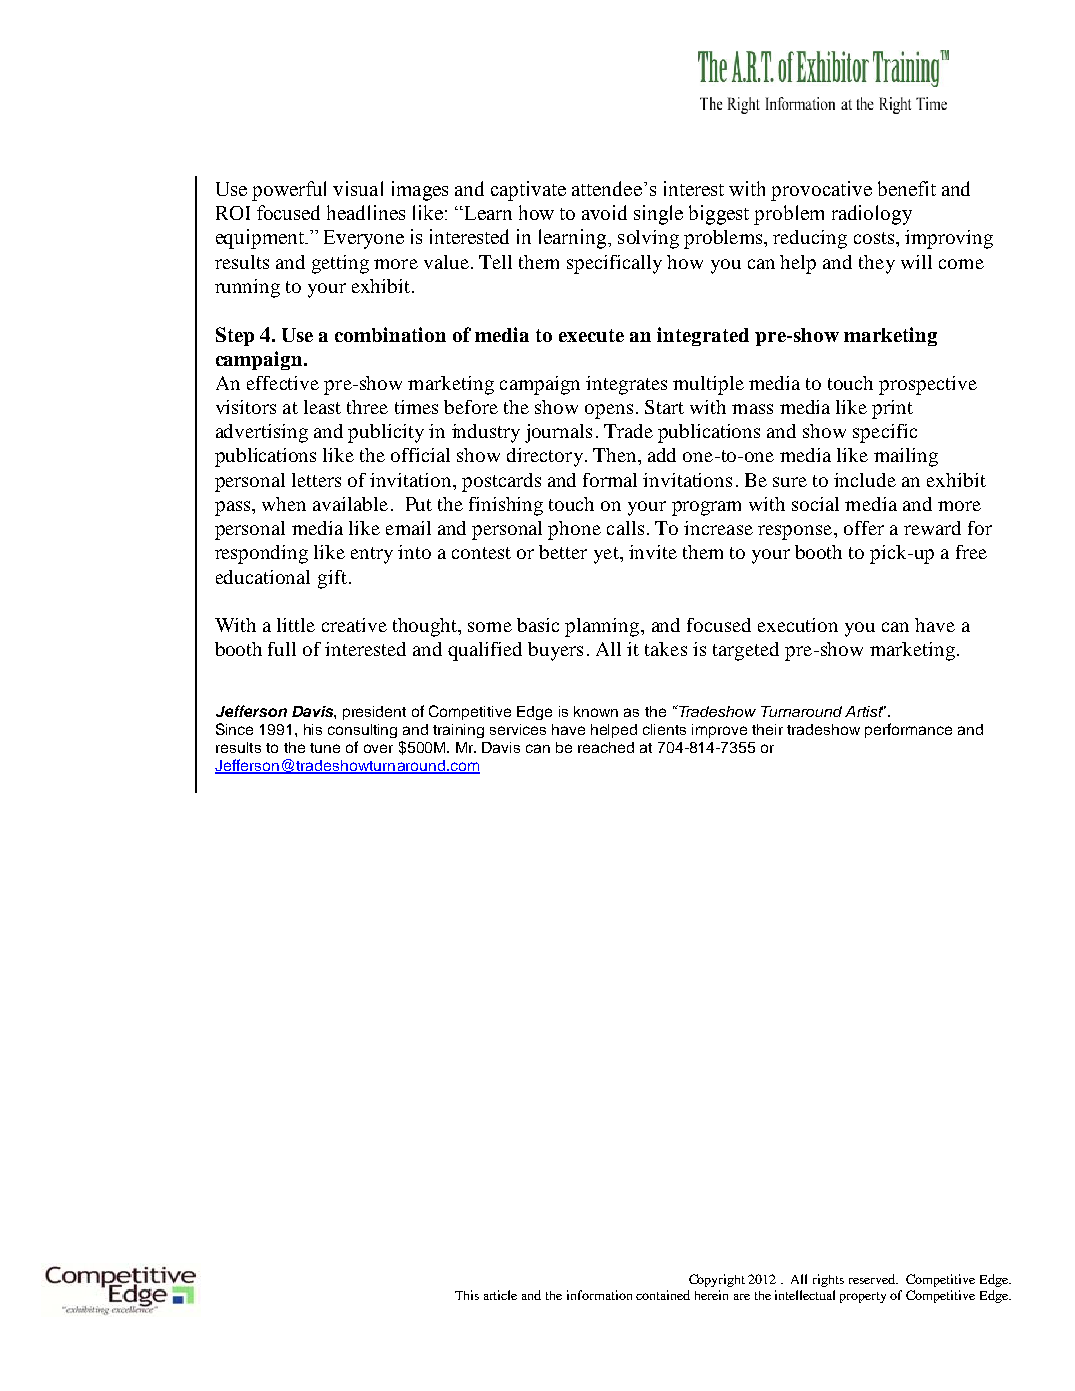  What do you see at coordinates (378, 748) in the document?
I see `over` at bounding box center [378, 748].
